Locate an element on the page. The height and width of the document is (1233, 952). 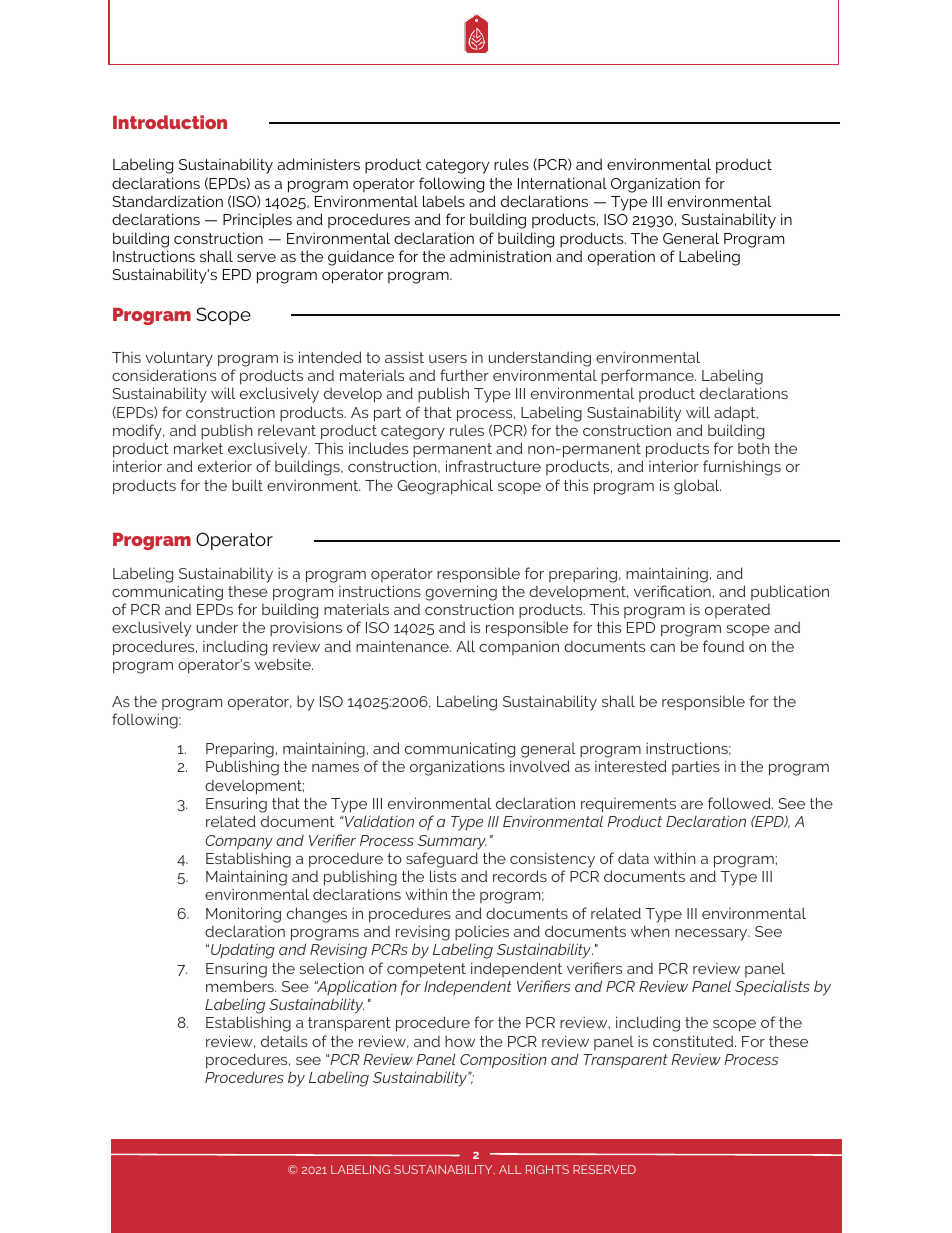
further is located at coordinates (464, 375).
